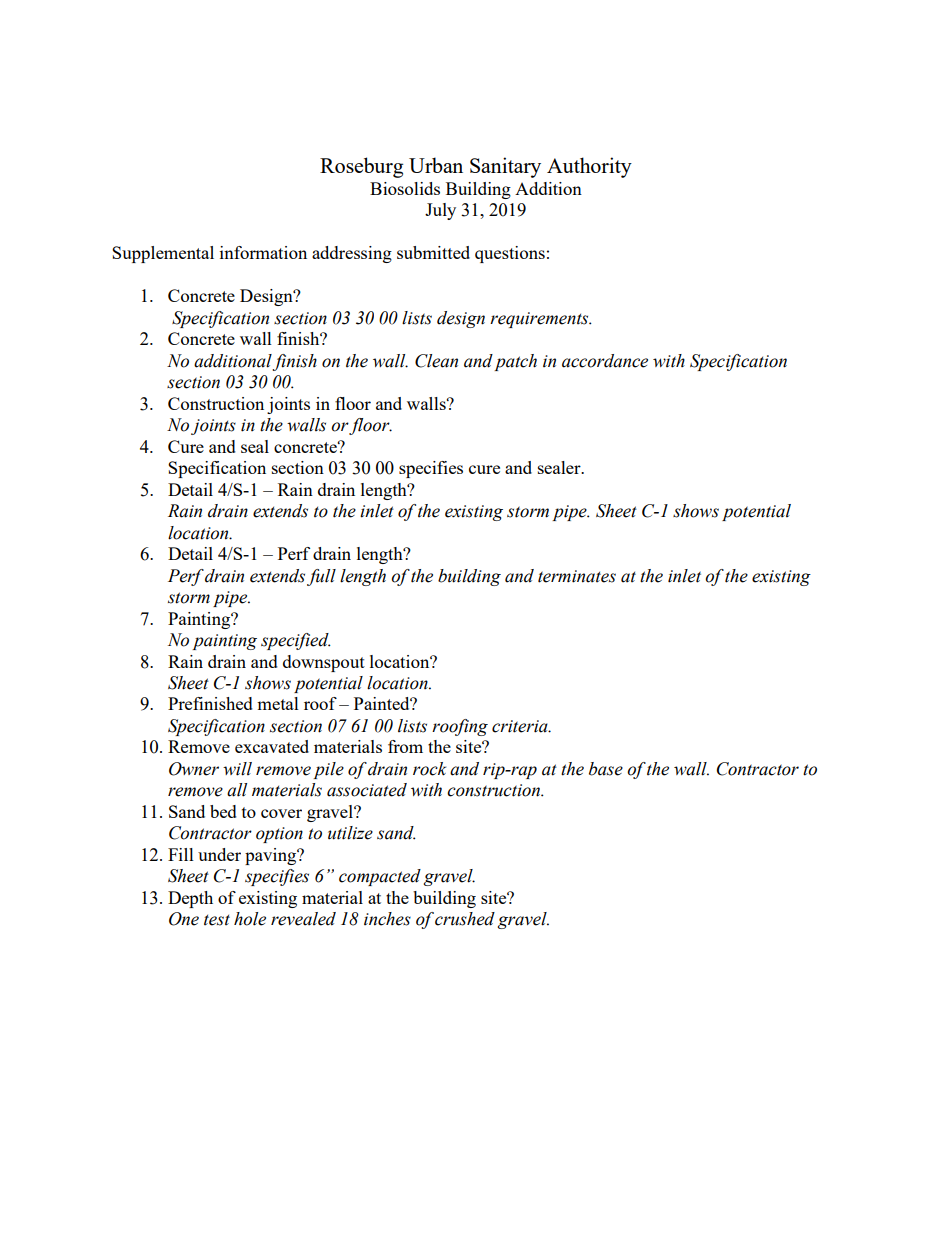 The height and width of the screenshot is (1233, 952). What do you see at coordinates (589, 167) in the screenshot?
I see `Authority` at bounding box center [589, 167].
